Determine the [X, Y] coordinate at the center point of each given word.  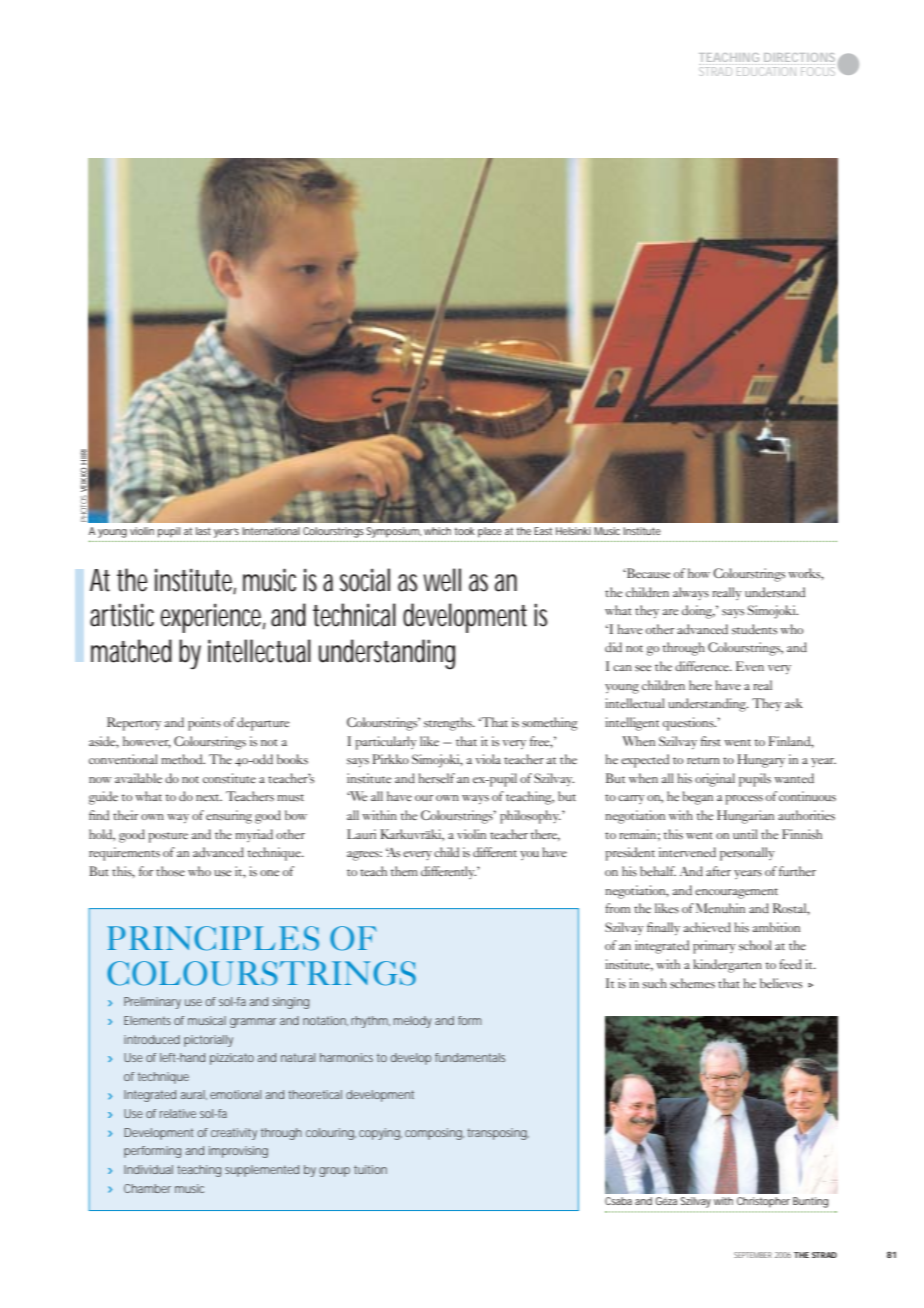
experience [213, 618]
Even [750, 666]
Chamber [147, 1188]
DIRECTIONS [798, 59]
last [203, 531]
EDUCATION [766, 70]
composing [434, 1134]
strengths [449, 724]
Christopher [763, 1202]
